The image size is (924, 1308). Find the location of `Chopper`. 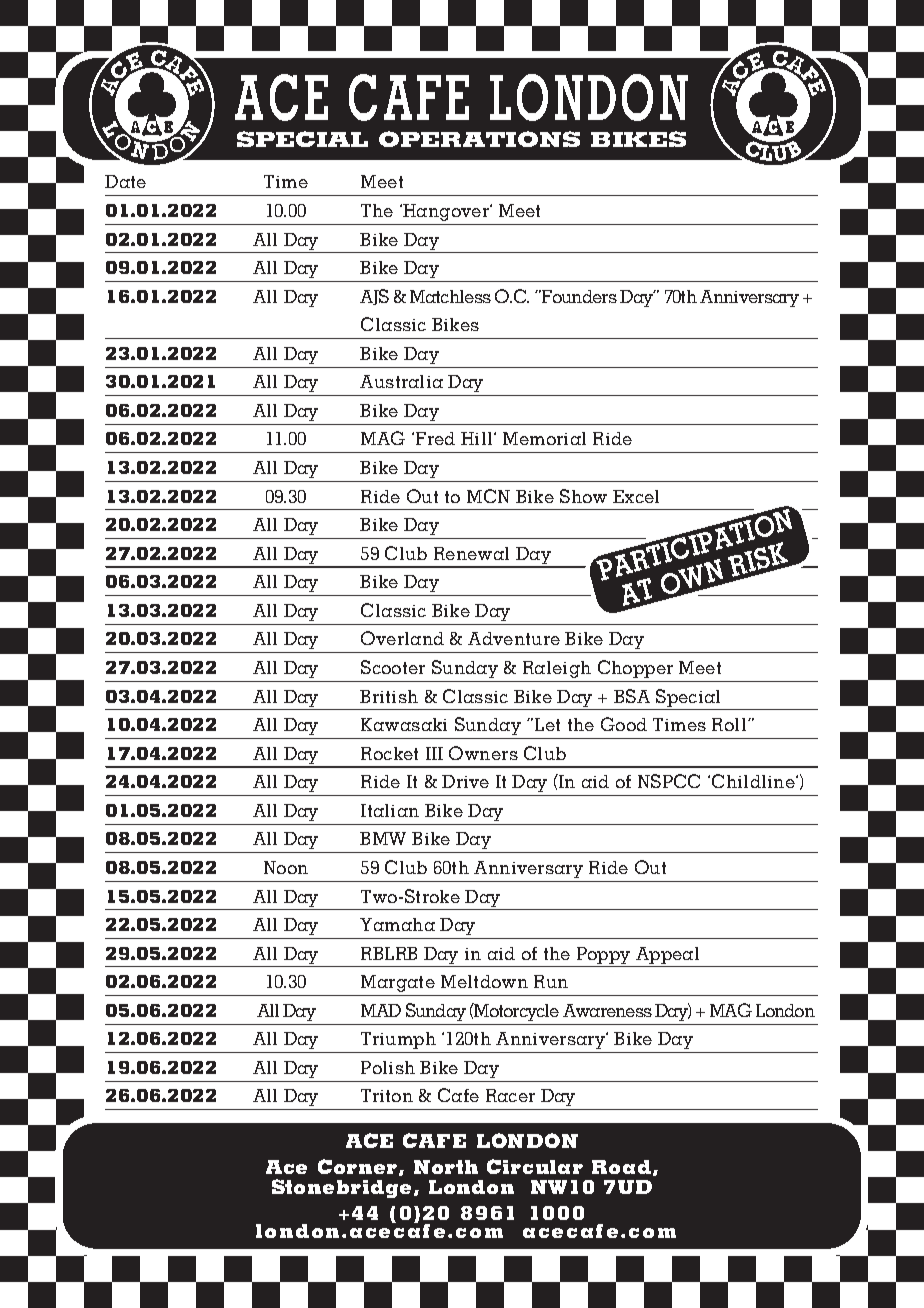

Chopper is located at coordinates (635, 669).
